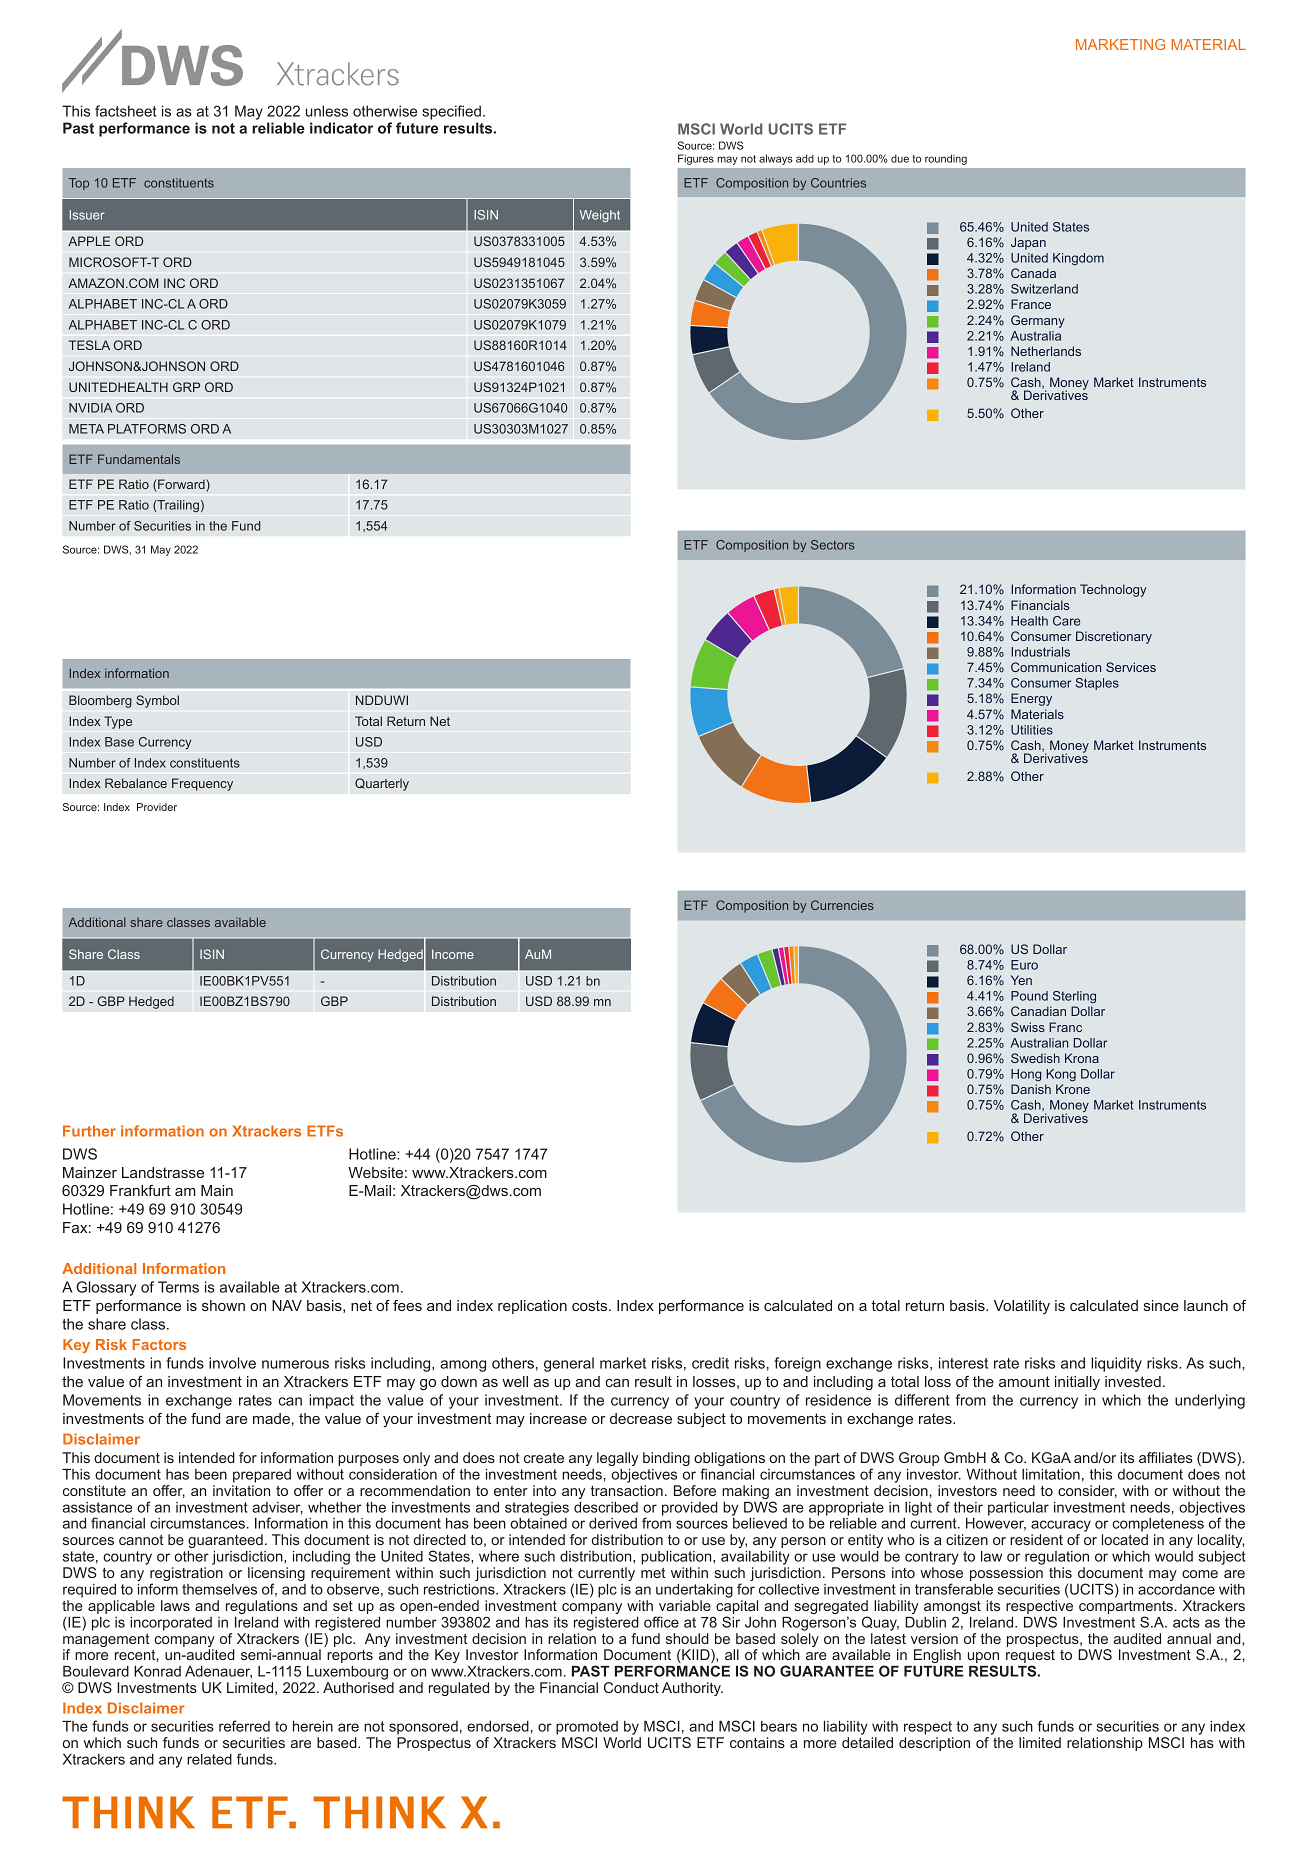 The width and height of the screenshot is (1308, 1850). Describe the element at coordinates (327, 111) in the screenshot. I see `unless` at that location.
